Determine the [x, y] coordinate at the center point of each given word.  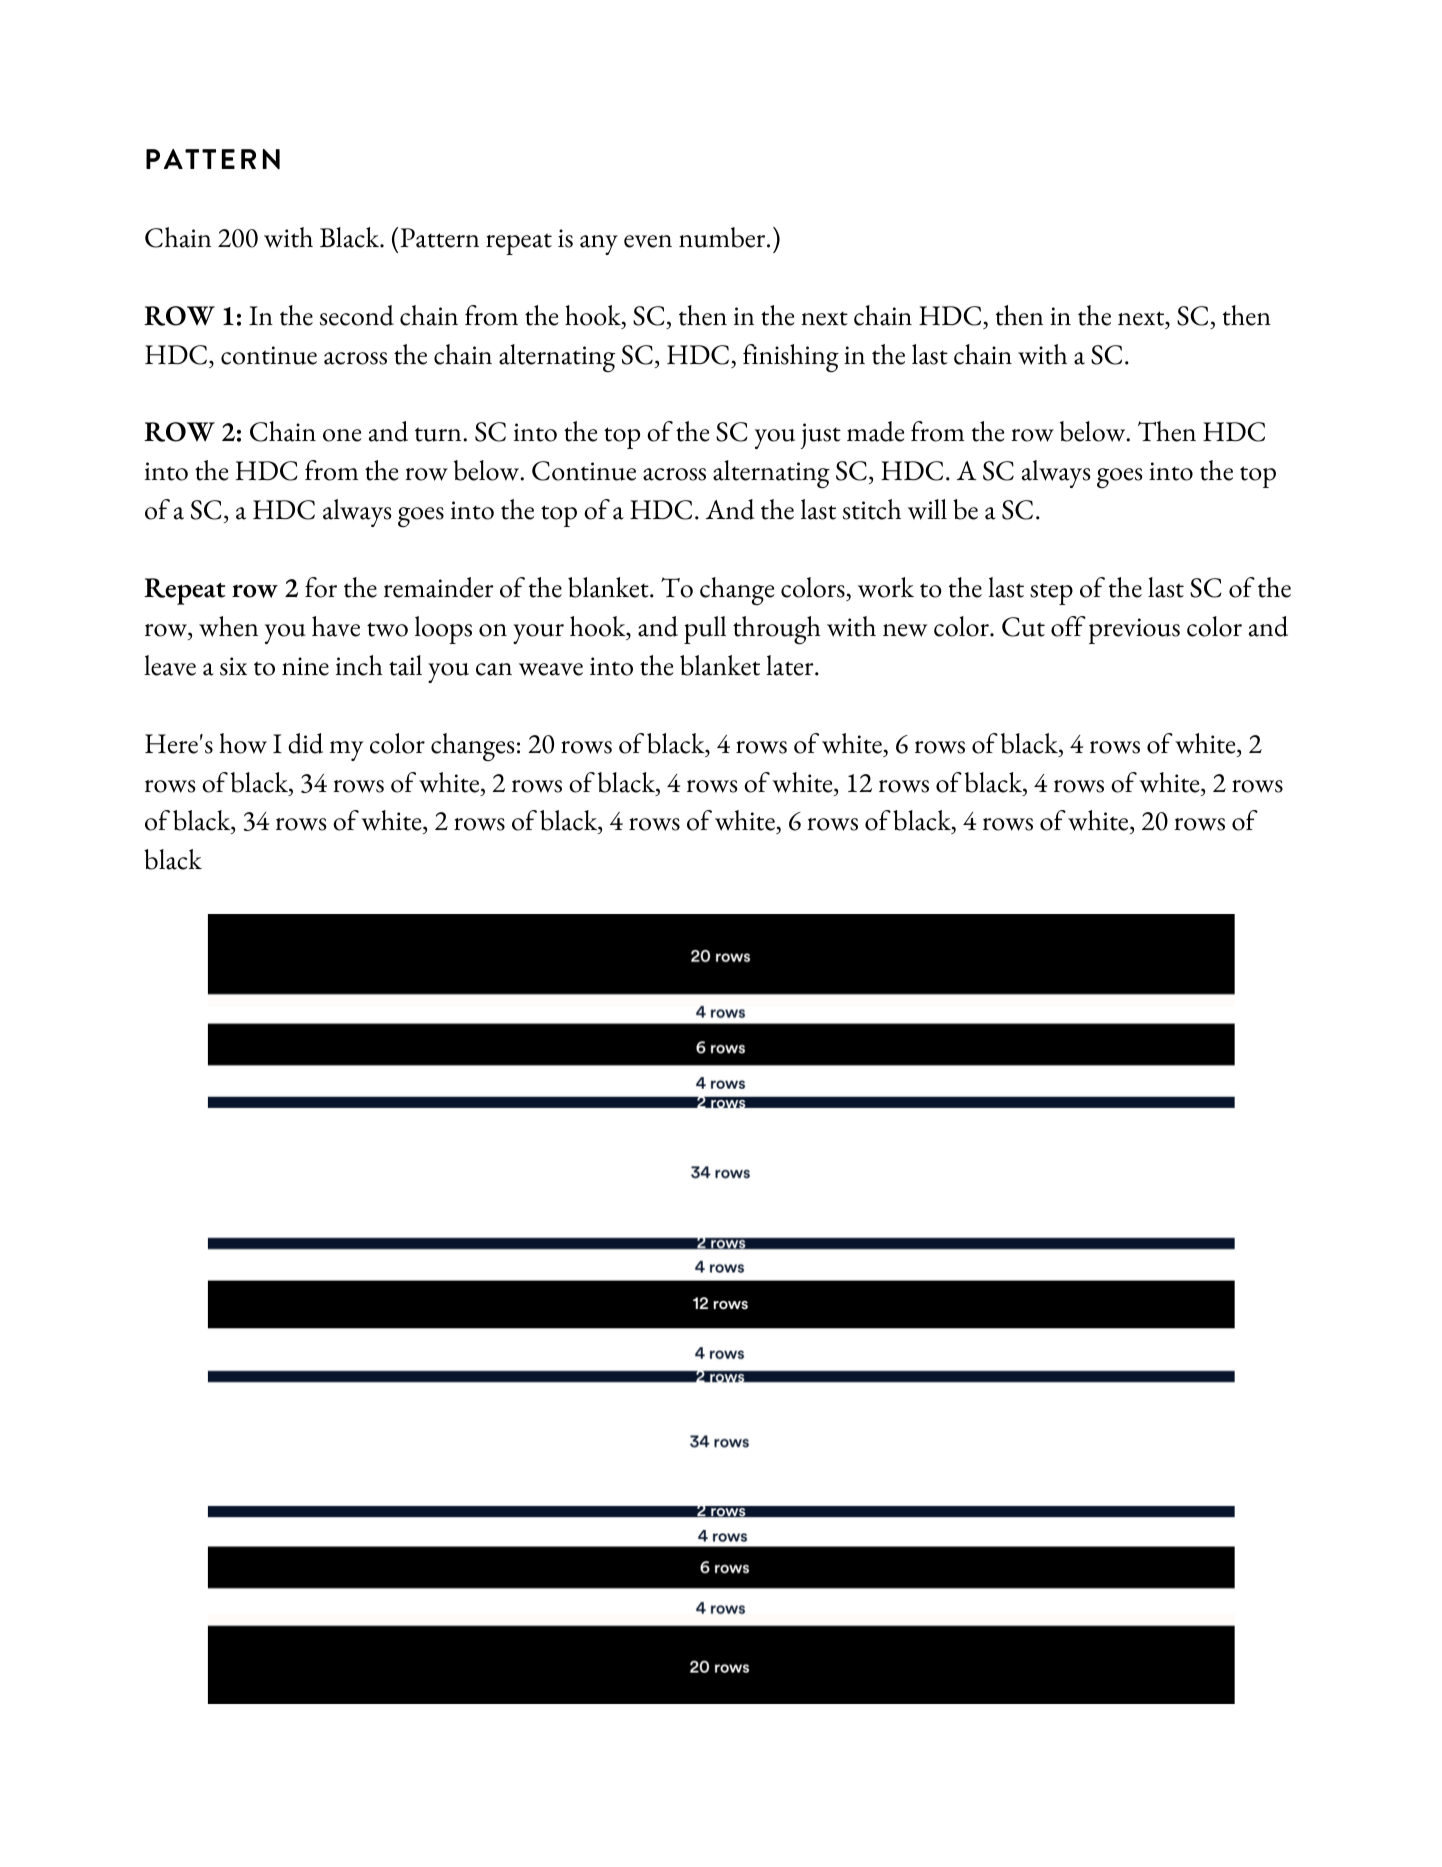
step [1051, 594]
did [305, 743]
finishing [791, 358]
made [876, 431]
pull [705, 630]
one [342, 435]
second [357, 315]
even [648, 241]
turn [439, 434]
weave [551, 669]
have [336, 626]
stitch [872, 509]
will [927, 509]
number [723, 237]
